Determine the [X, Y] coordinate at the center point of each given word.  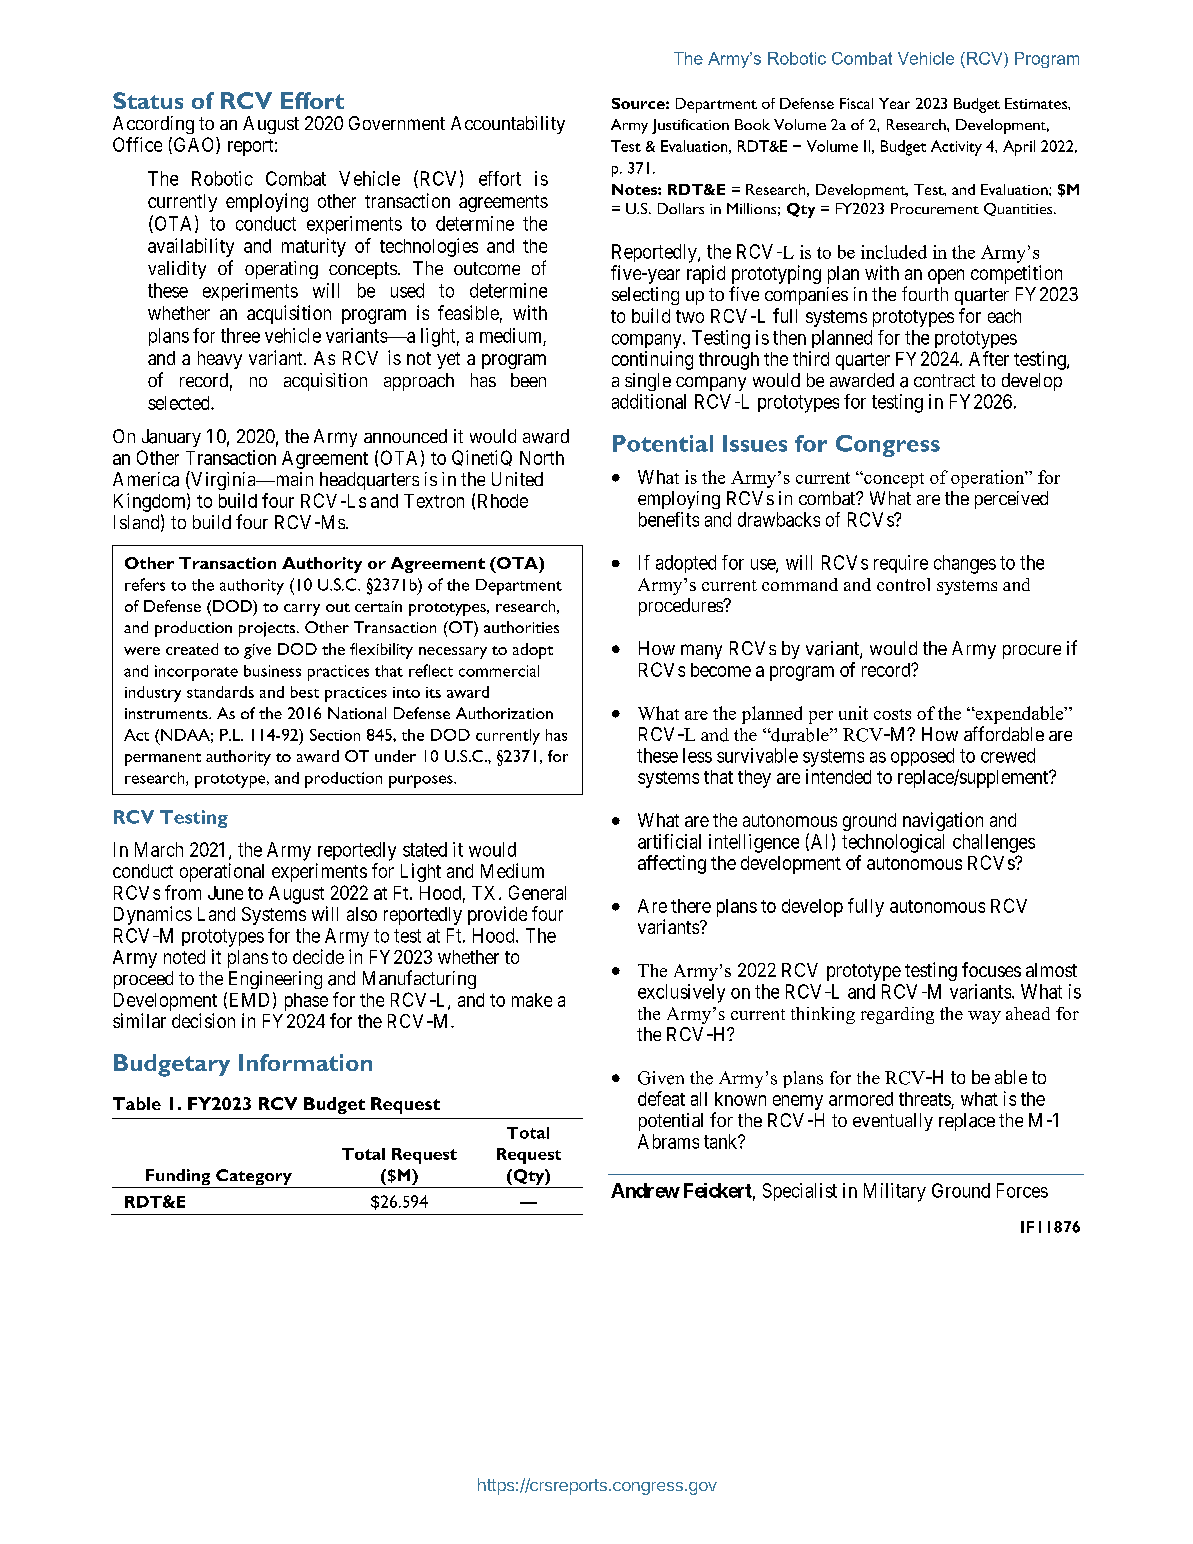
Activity [956, 148]
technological [893, 843]
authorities [521, 627]
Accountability [508, 125]
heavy [220, 360]
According [153, 125]
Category [254, 1178]
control [903, 584]
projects [268, 629]
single [648, 382]
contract [944, 380]
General [537, 892]
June [225, 893]
